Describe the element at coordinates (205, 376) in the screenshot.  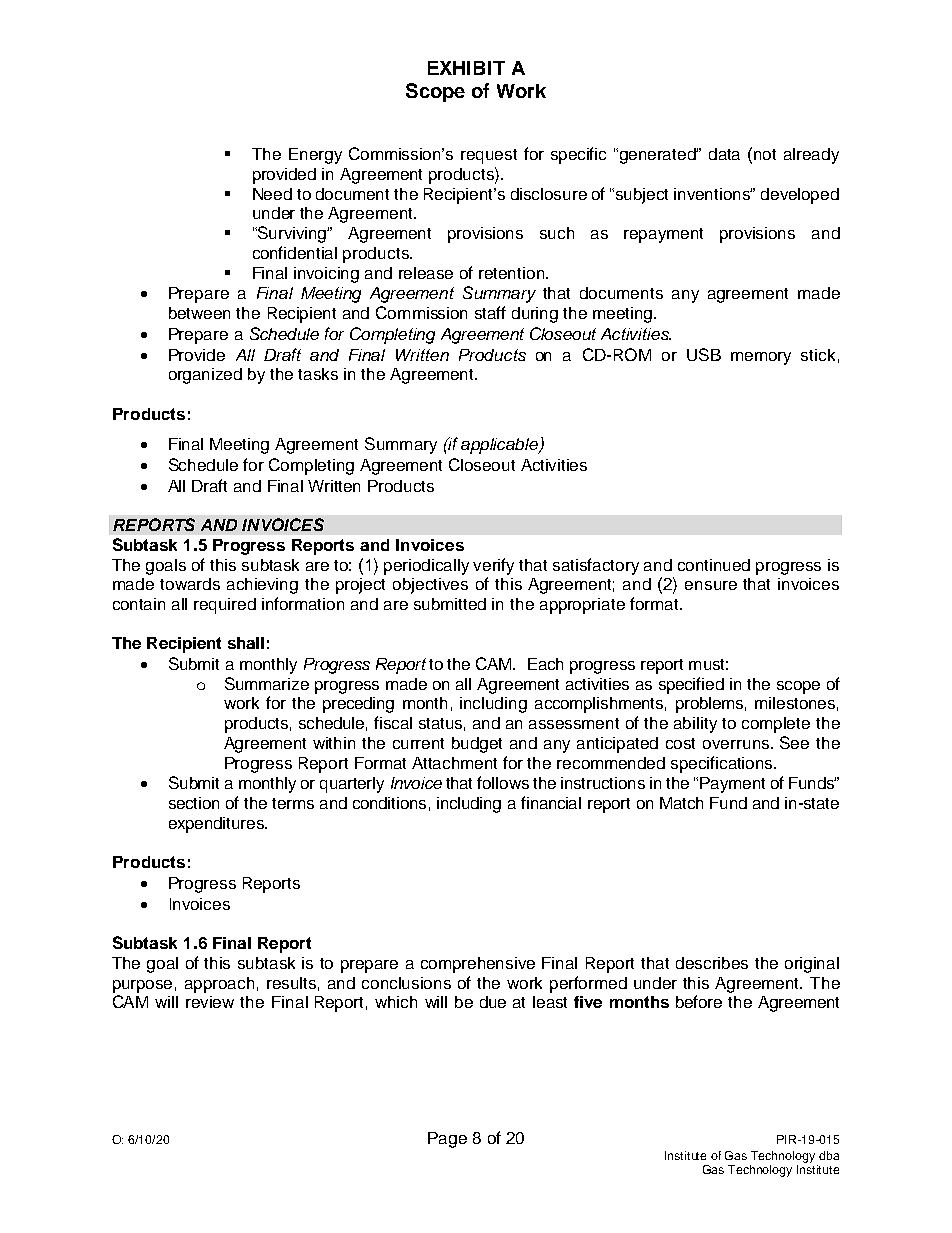
I see `organized` at that location.
